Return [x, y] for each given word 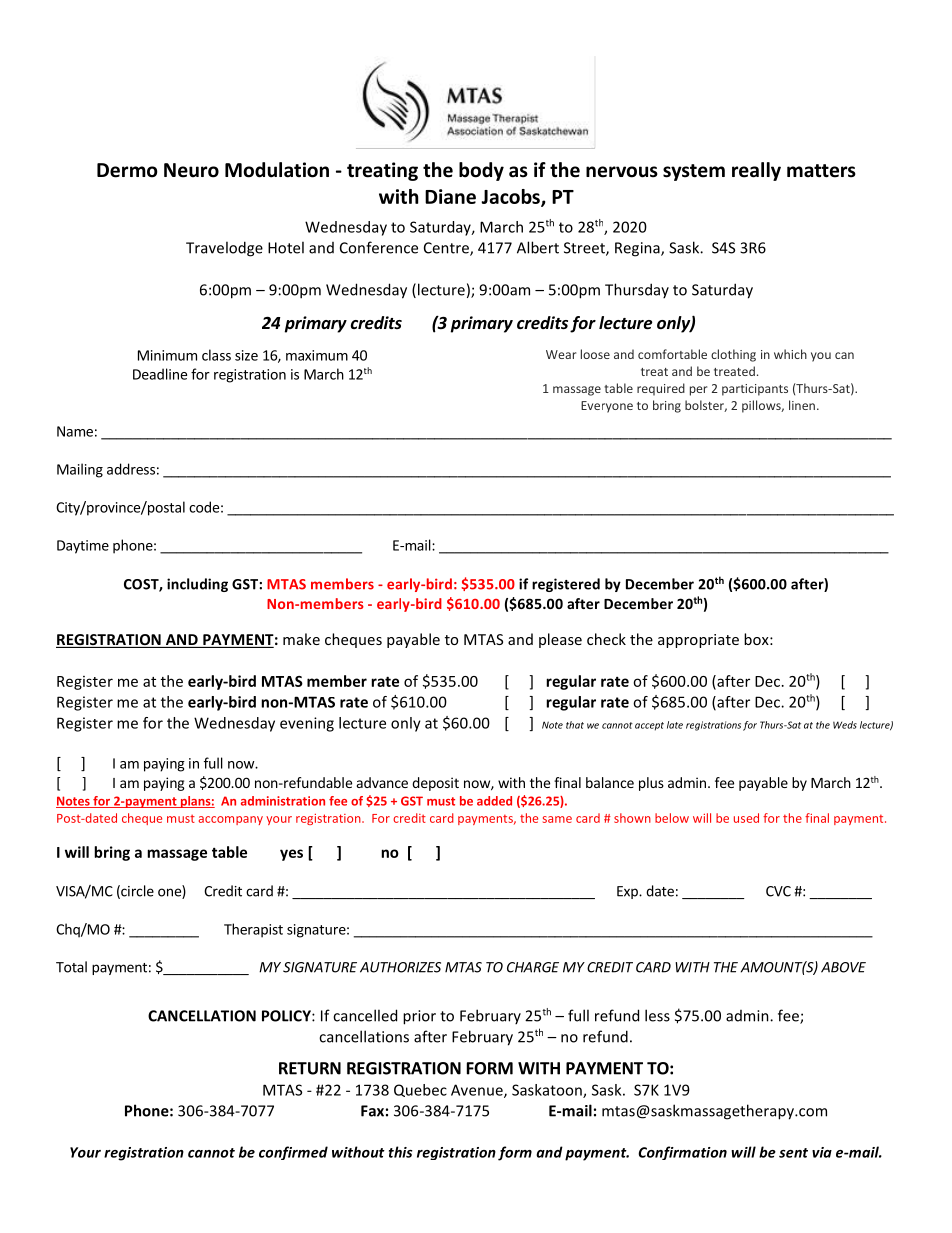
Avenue [478, 1091]
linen [802, 405]
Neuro [191, 170]
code [204, 507]
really [756, 171]
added [494, 801]
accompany [231, 820]
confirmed [293, 1153]
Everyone [607, 407]
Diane [450, 196]
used [746, 818]
